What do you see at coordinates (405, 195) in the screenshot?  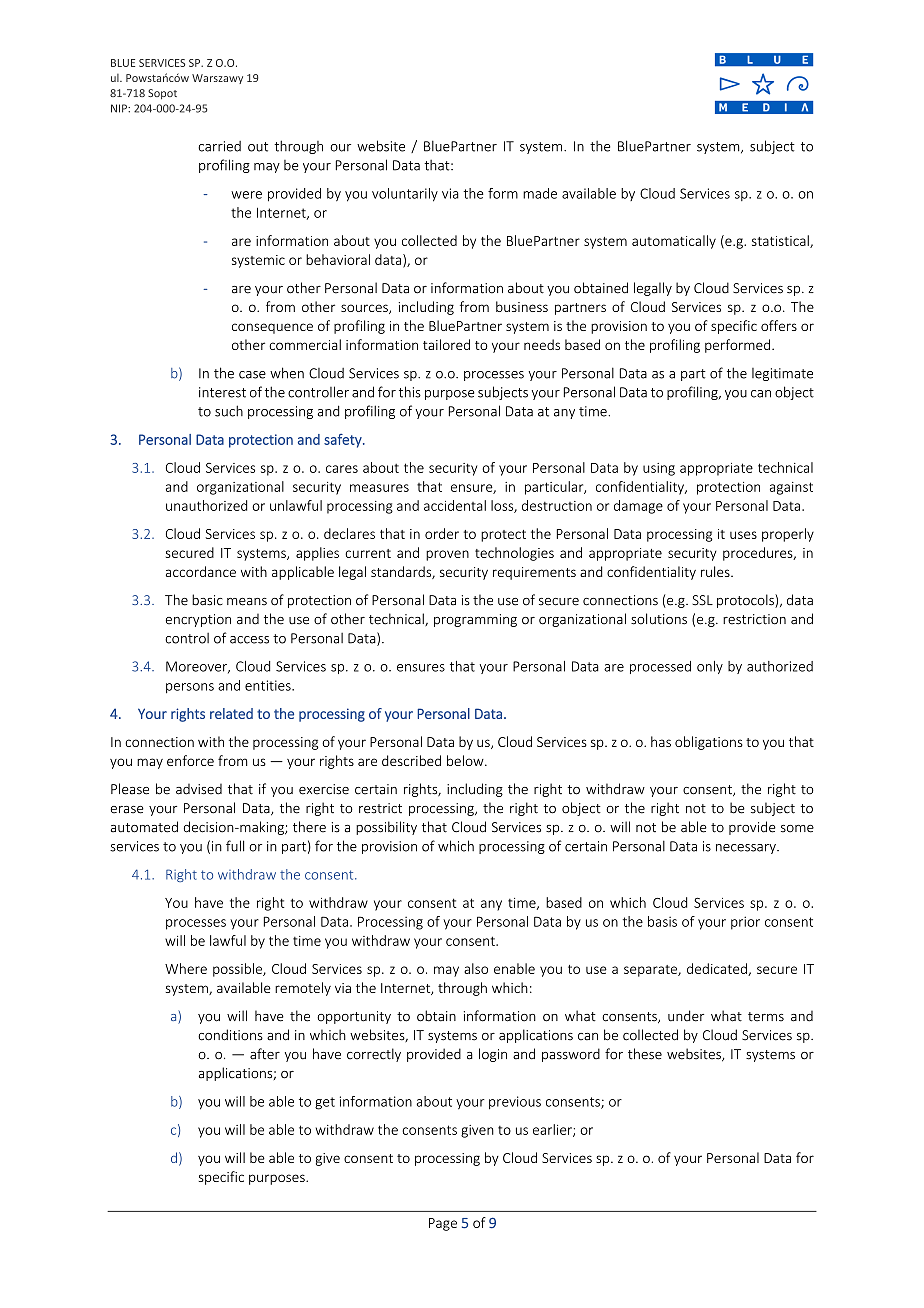 I see `voluntarily` at bounding box center [405, 195].
